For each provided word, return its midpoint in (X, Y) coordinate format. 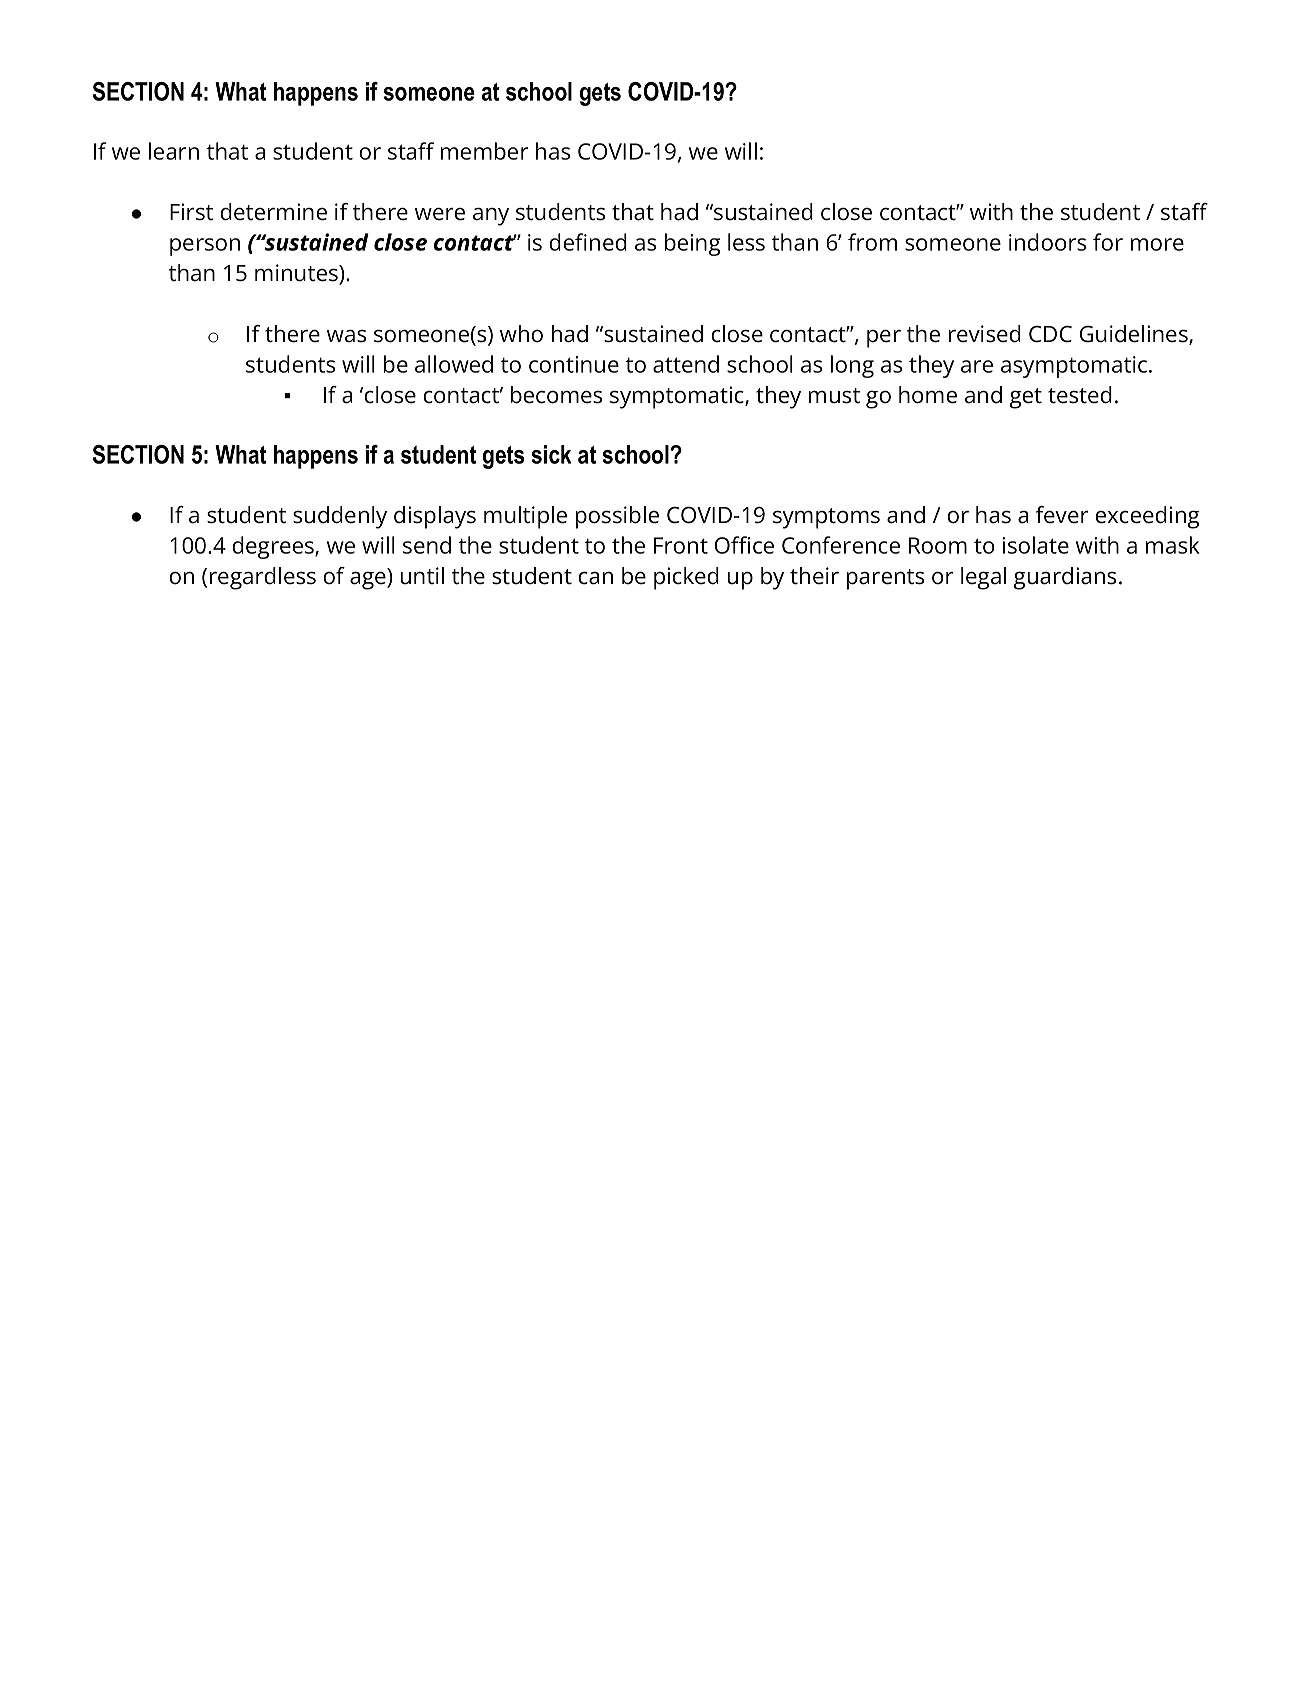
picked (686, 578)
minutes (297, 273)
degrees (274, 547)
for (1108, 242)
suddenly (340, 517)
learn (174, 151)
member (484, 151)
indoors (1047, 242)
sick (551, 454)
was (346, 336)
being (692, 244)
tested (1080, 395)
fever (1062, 515)
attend (686, 364)
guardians (1065, 578)
